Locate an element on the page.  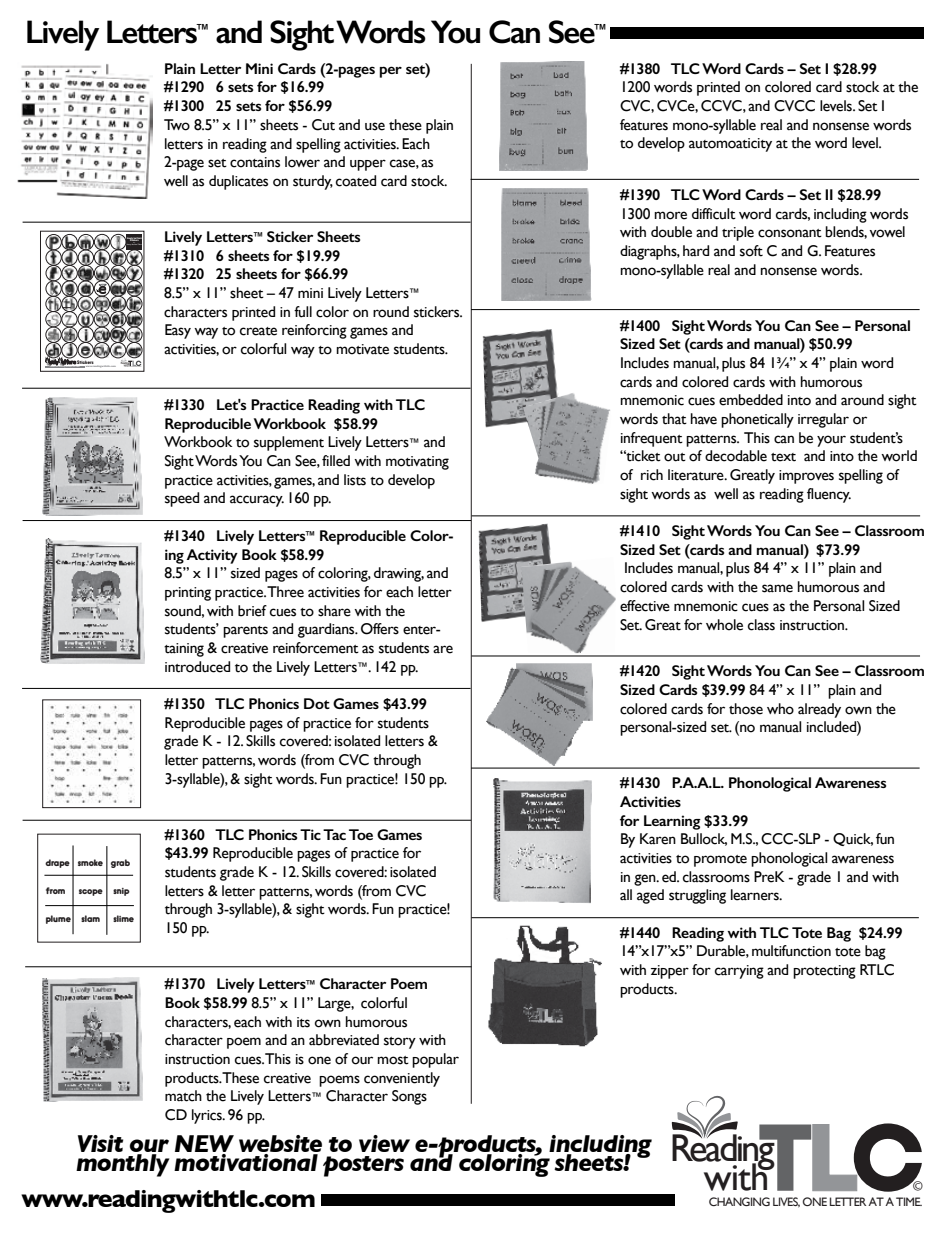
learners is located at coordinates (756, 895).
